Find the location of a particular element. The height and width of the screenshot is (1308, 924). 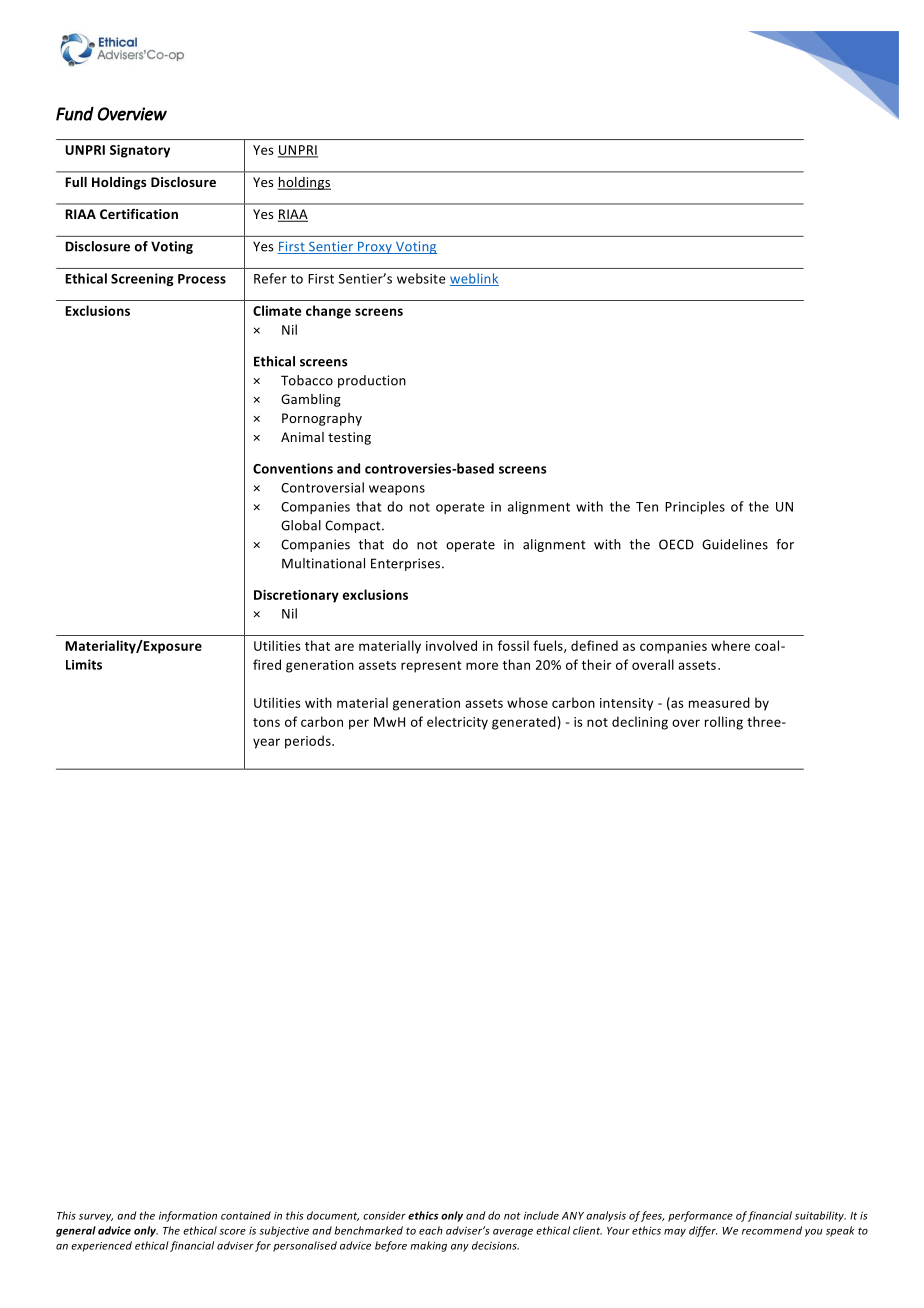

production is located at coordinates (372, 381).
